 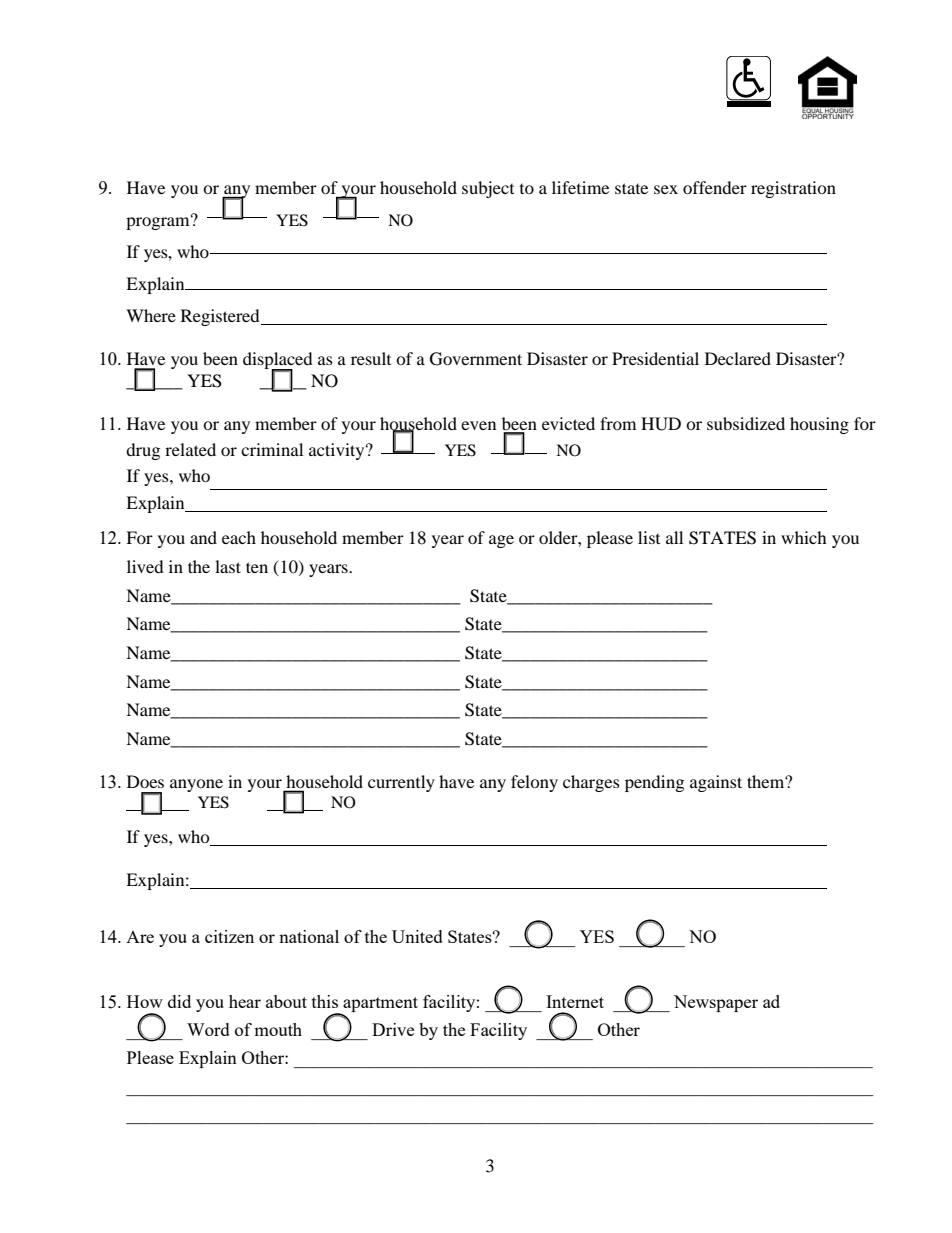 What do you see at coordinates (715, 187) in the image?
I see `offender` at bounding box center [715, 187].
